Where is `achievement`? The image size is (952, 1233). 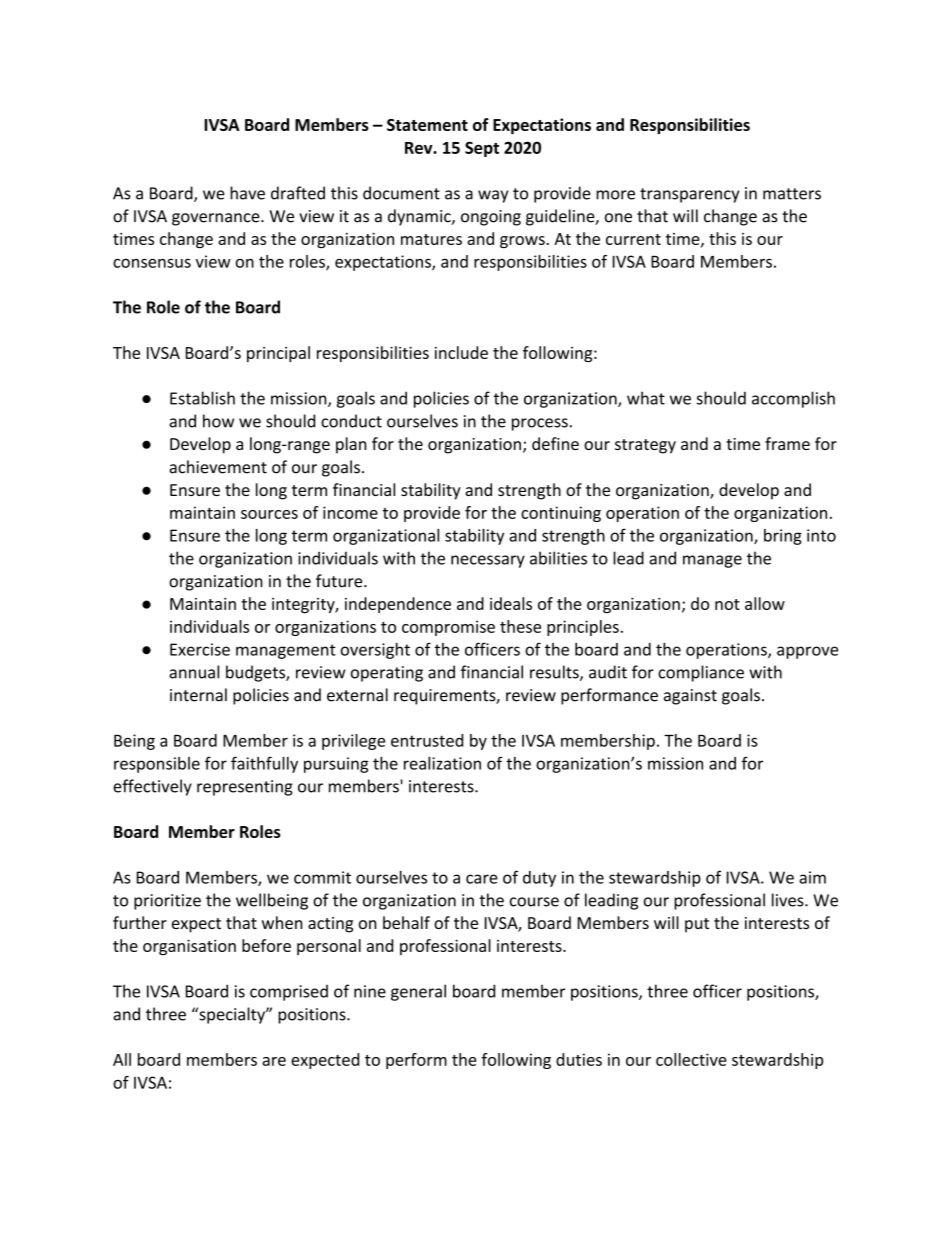 achievement is located at coordinates (218, 467).
